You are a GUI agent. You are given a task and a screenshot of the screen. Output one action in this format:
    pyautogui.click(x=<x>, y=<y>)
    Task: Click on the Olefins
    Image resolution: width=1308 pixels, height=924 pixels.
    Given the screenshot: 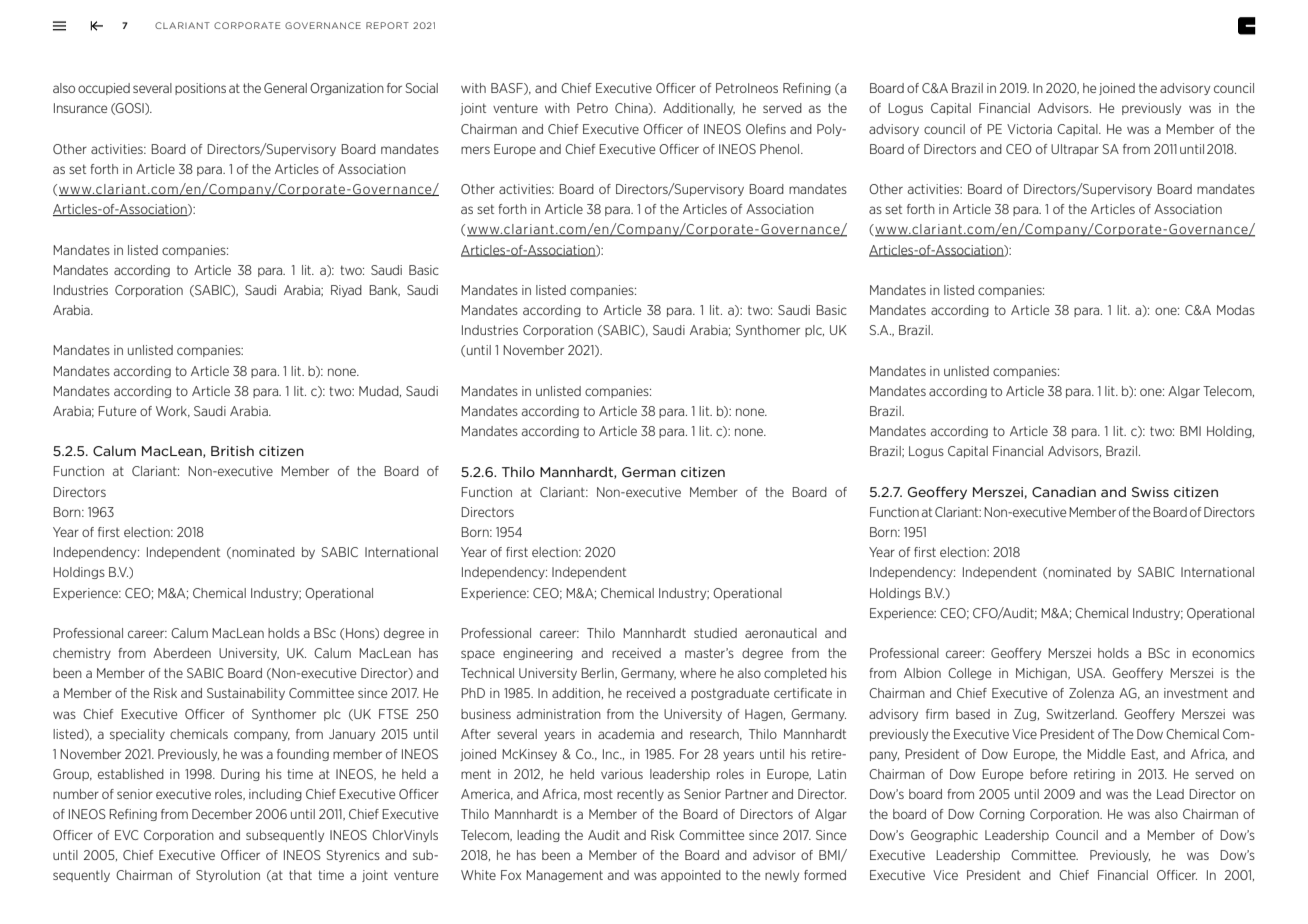 What is the action you would take?
    pyautogui.click(x=766, y=129)
